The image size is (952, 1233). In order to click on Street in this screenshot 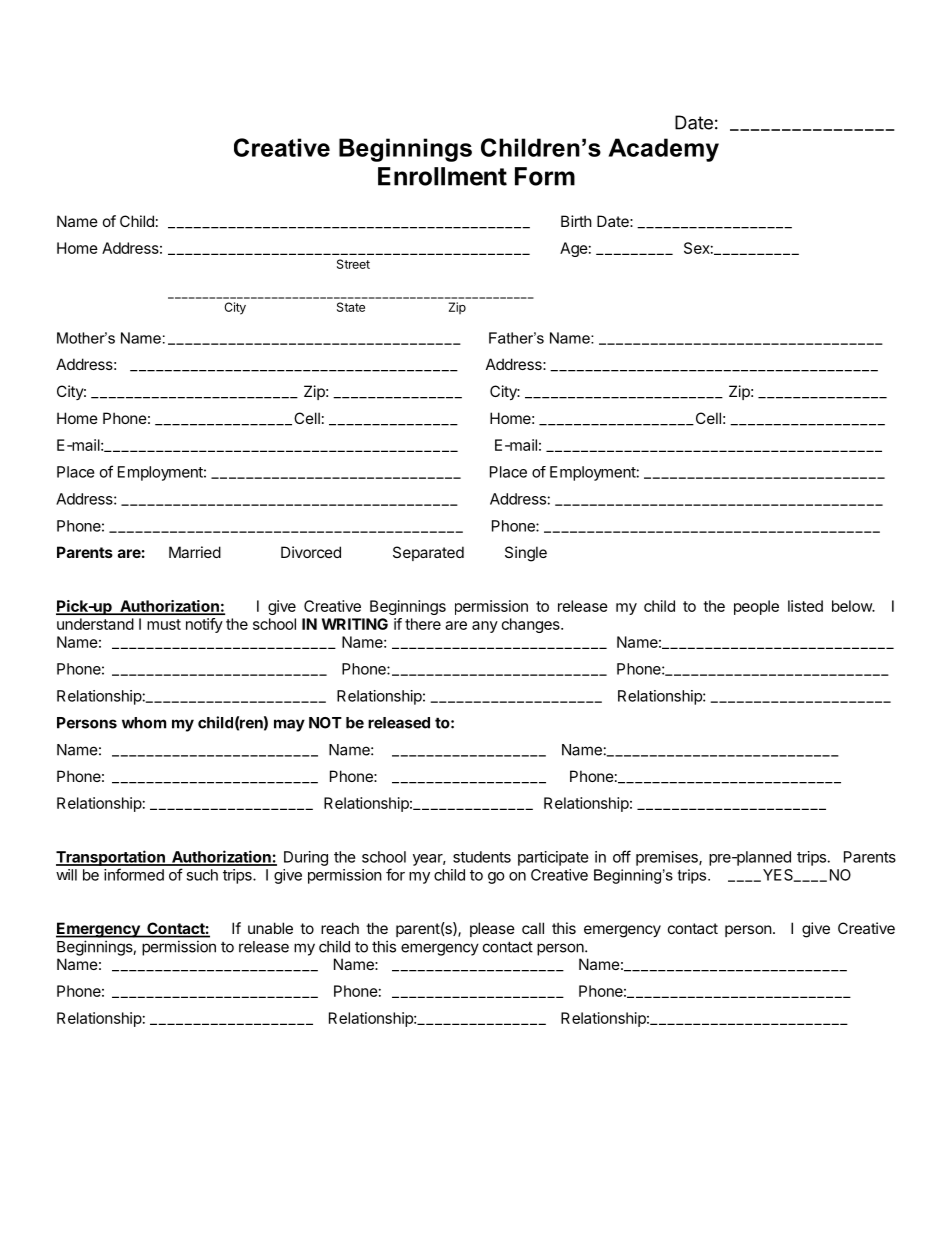, I will do `click(353, 264)`.
